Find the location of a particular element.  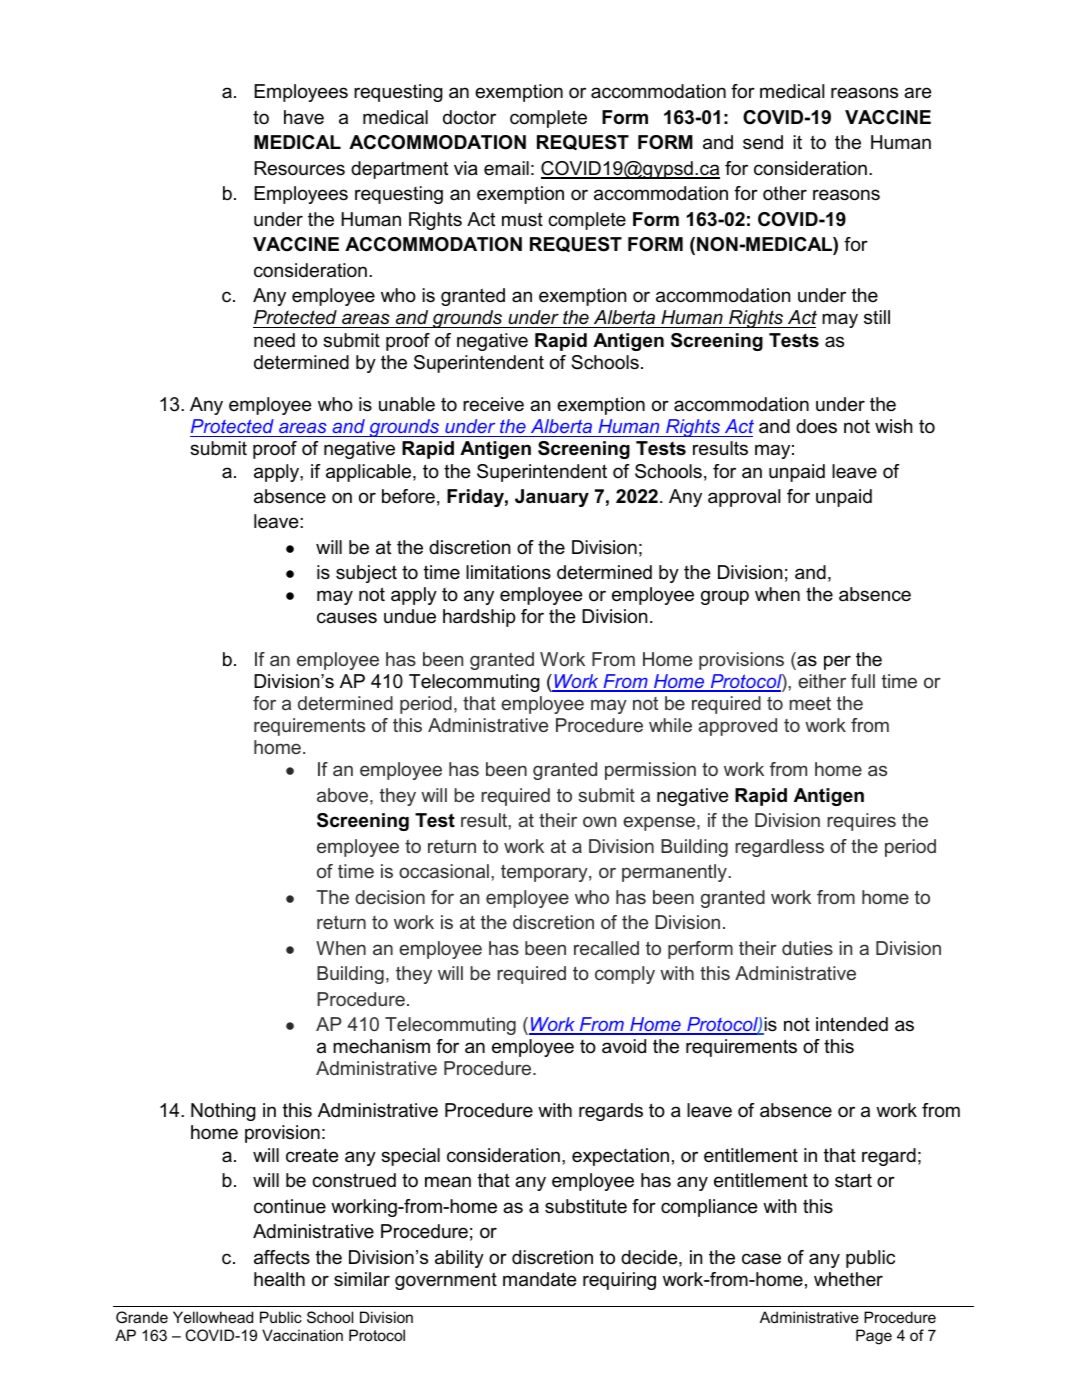

group is located at coordinates (725, 597).
